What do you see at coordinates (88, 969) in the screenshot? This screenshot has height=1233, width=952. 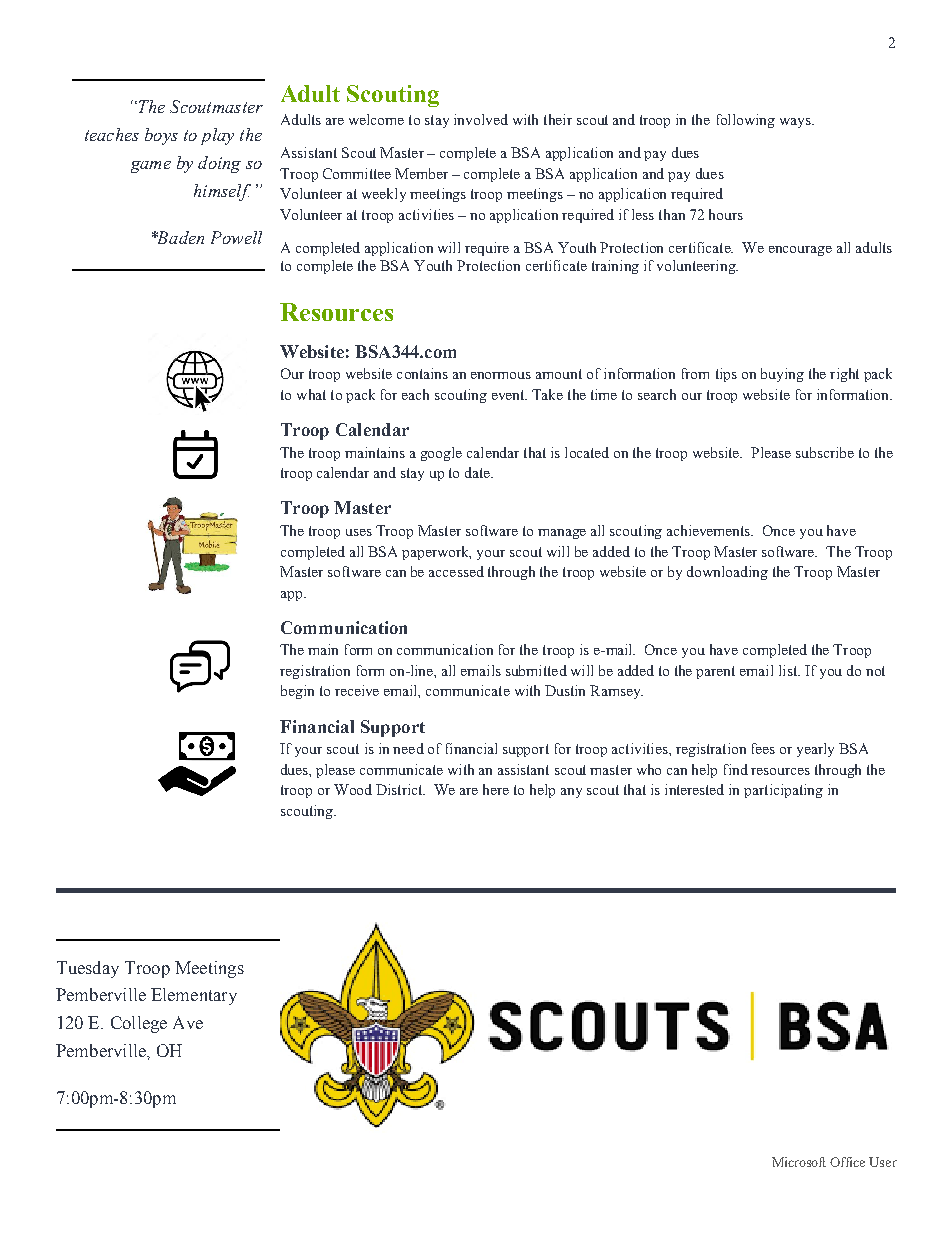 I see `Tuesday` at bounding box center [88, 969].
